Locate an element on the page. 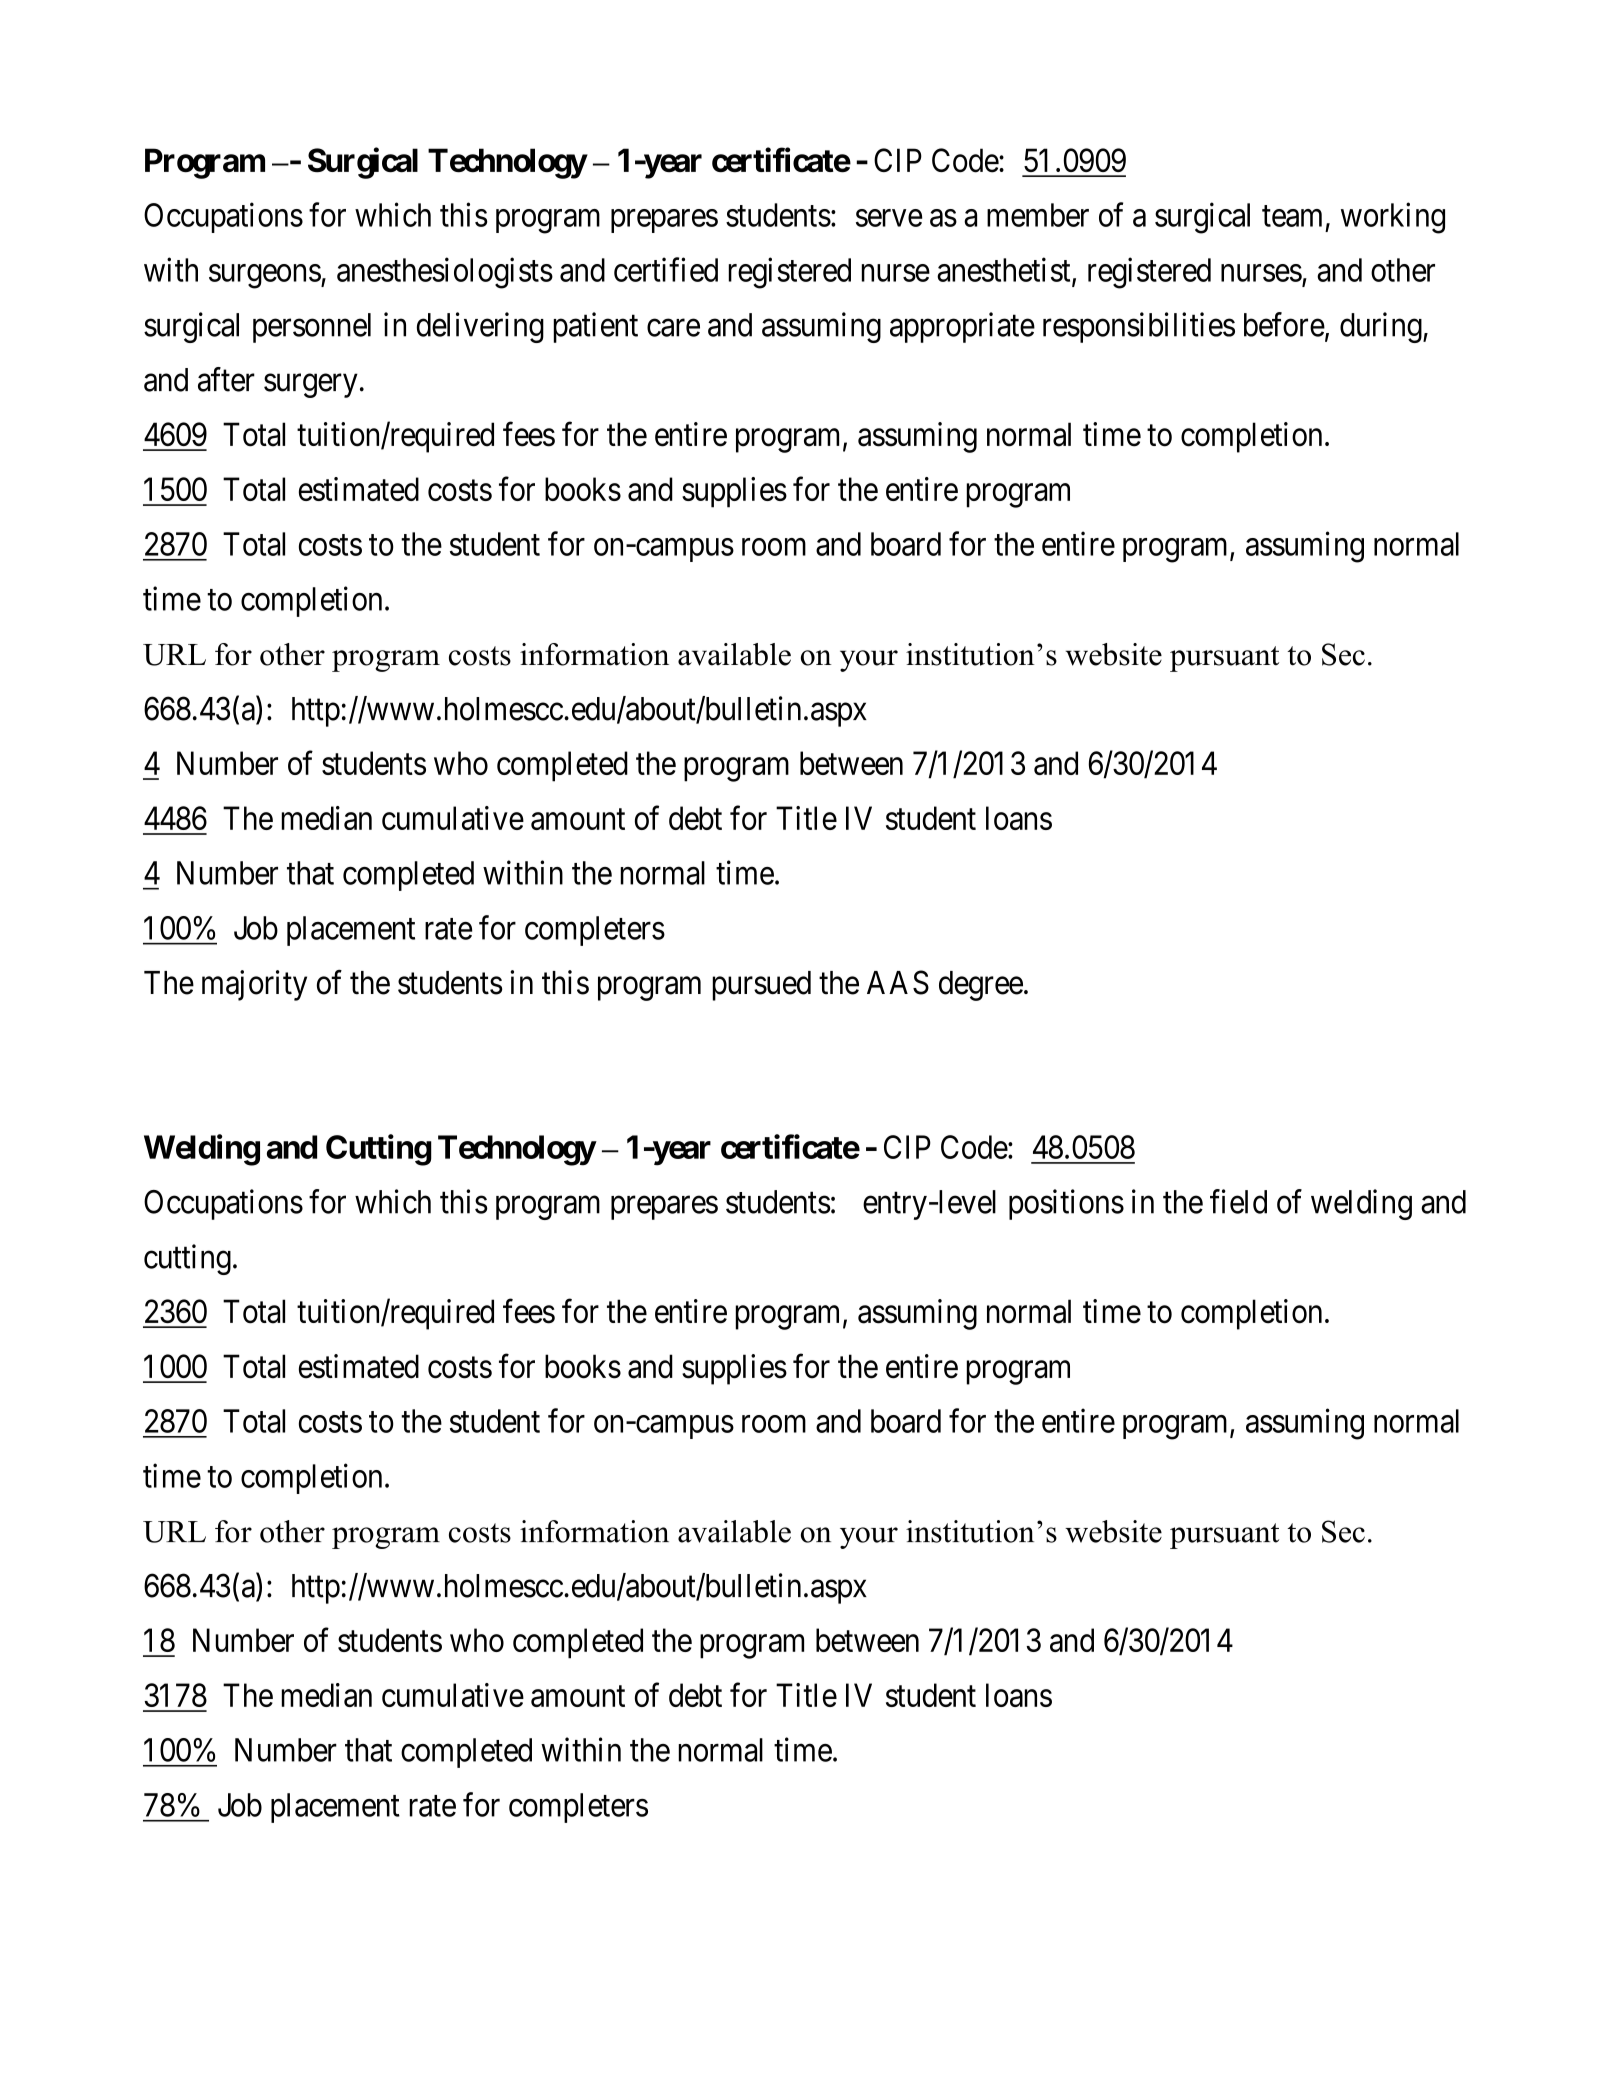 The width and height of the page is (1620, 2097). team is located at coordinates (1292, 216).
